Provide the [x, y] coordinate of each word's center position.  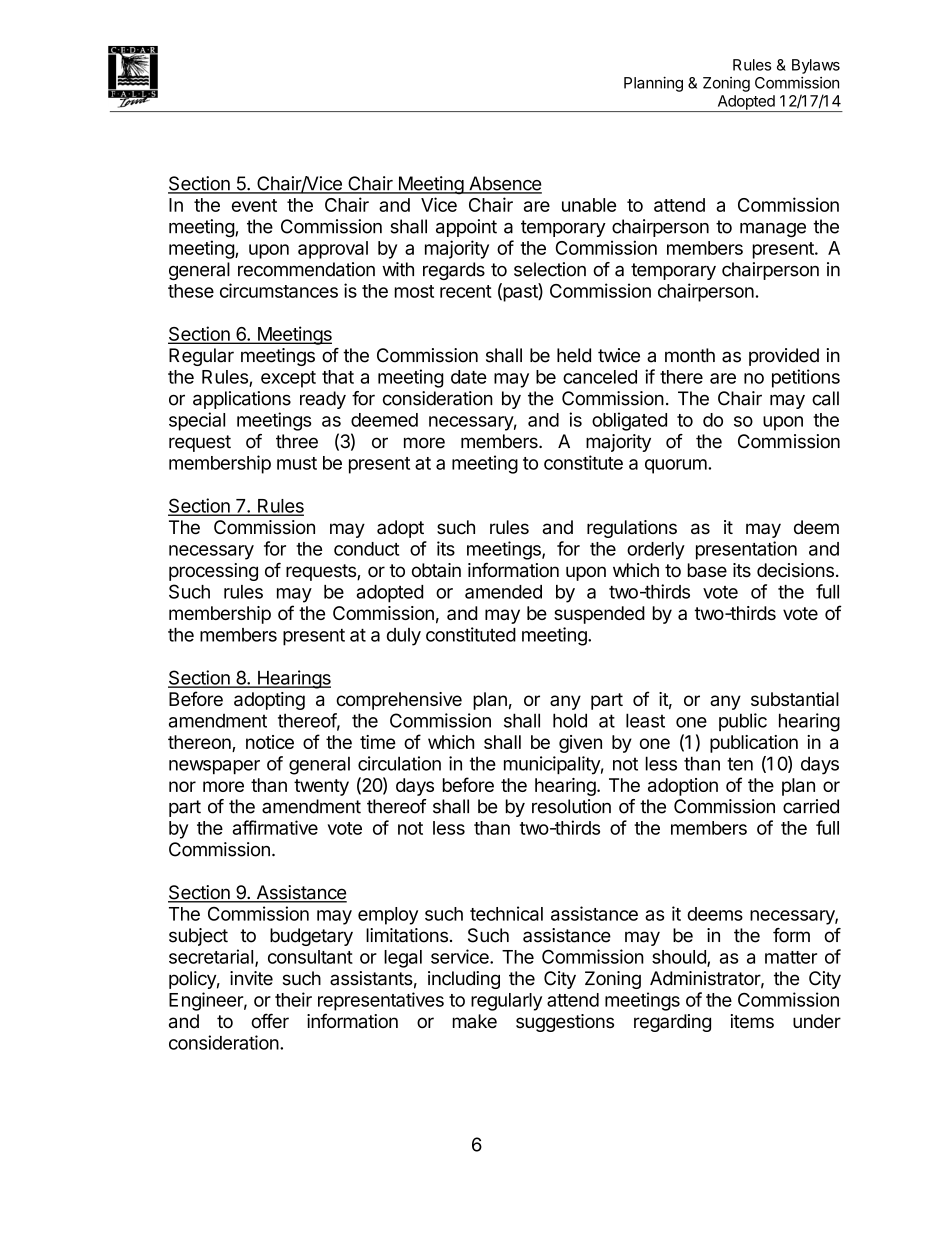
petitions [806, 378]
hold [570, 720]
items [752, 1021]
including [464, 980]
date [469, 377]
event [254, 205]
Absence [504, 184]
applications [242, 400]
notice [270, 742]
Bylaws [816, 66]
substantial [795, 699]
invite [251, 978]
